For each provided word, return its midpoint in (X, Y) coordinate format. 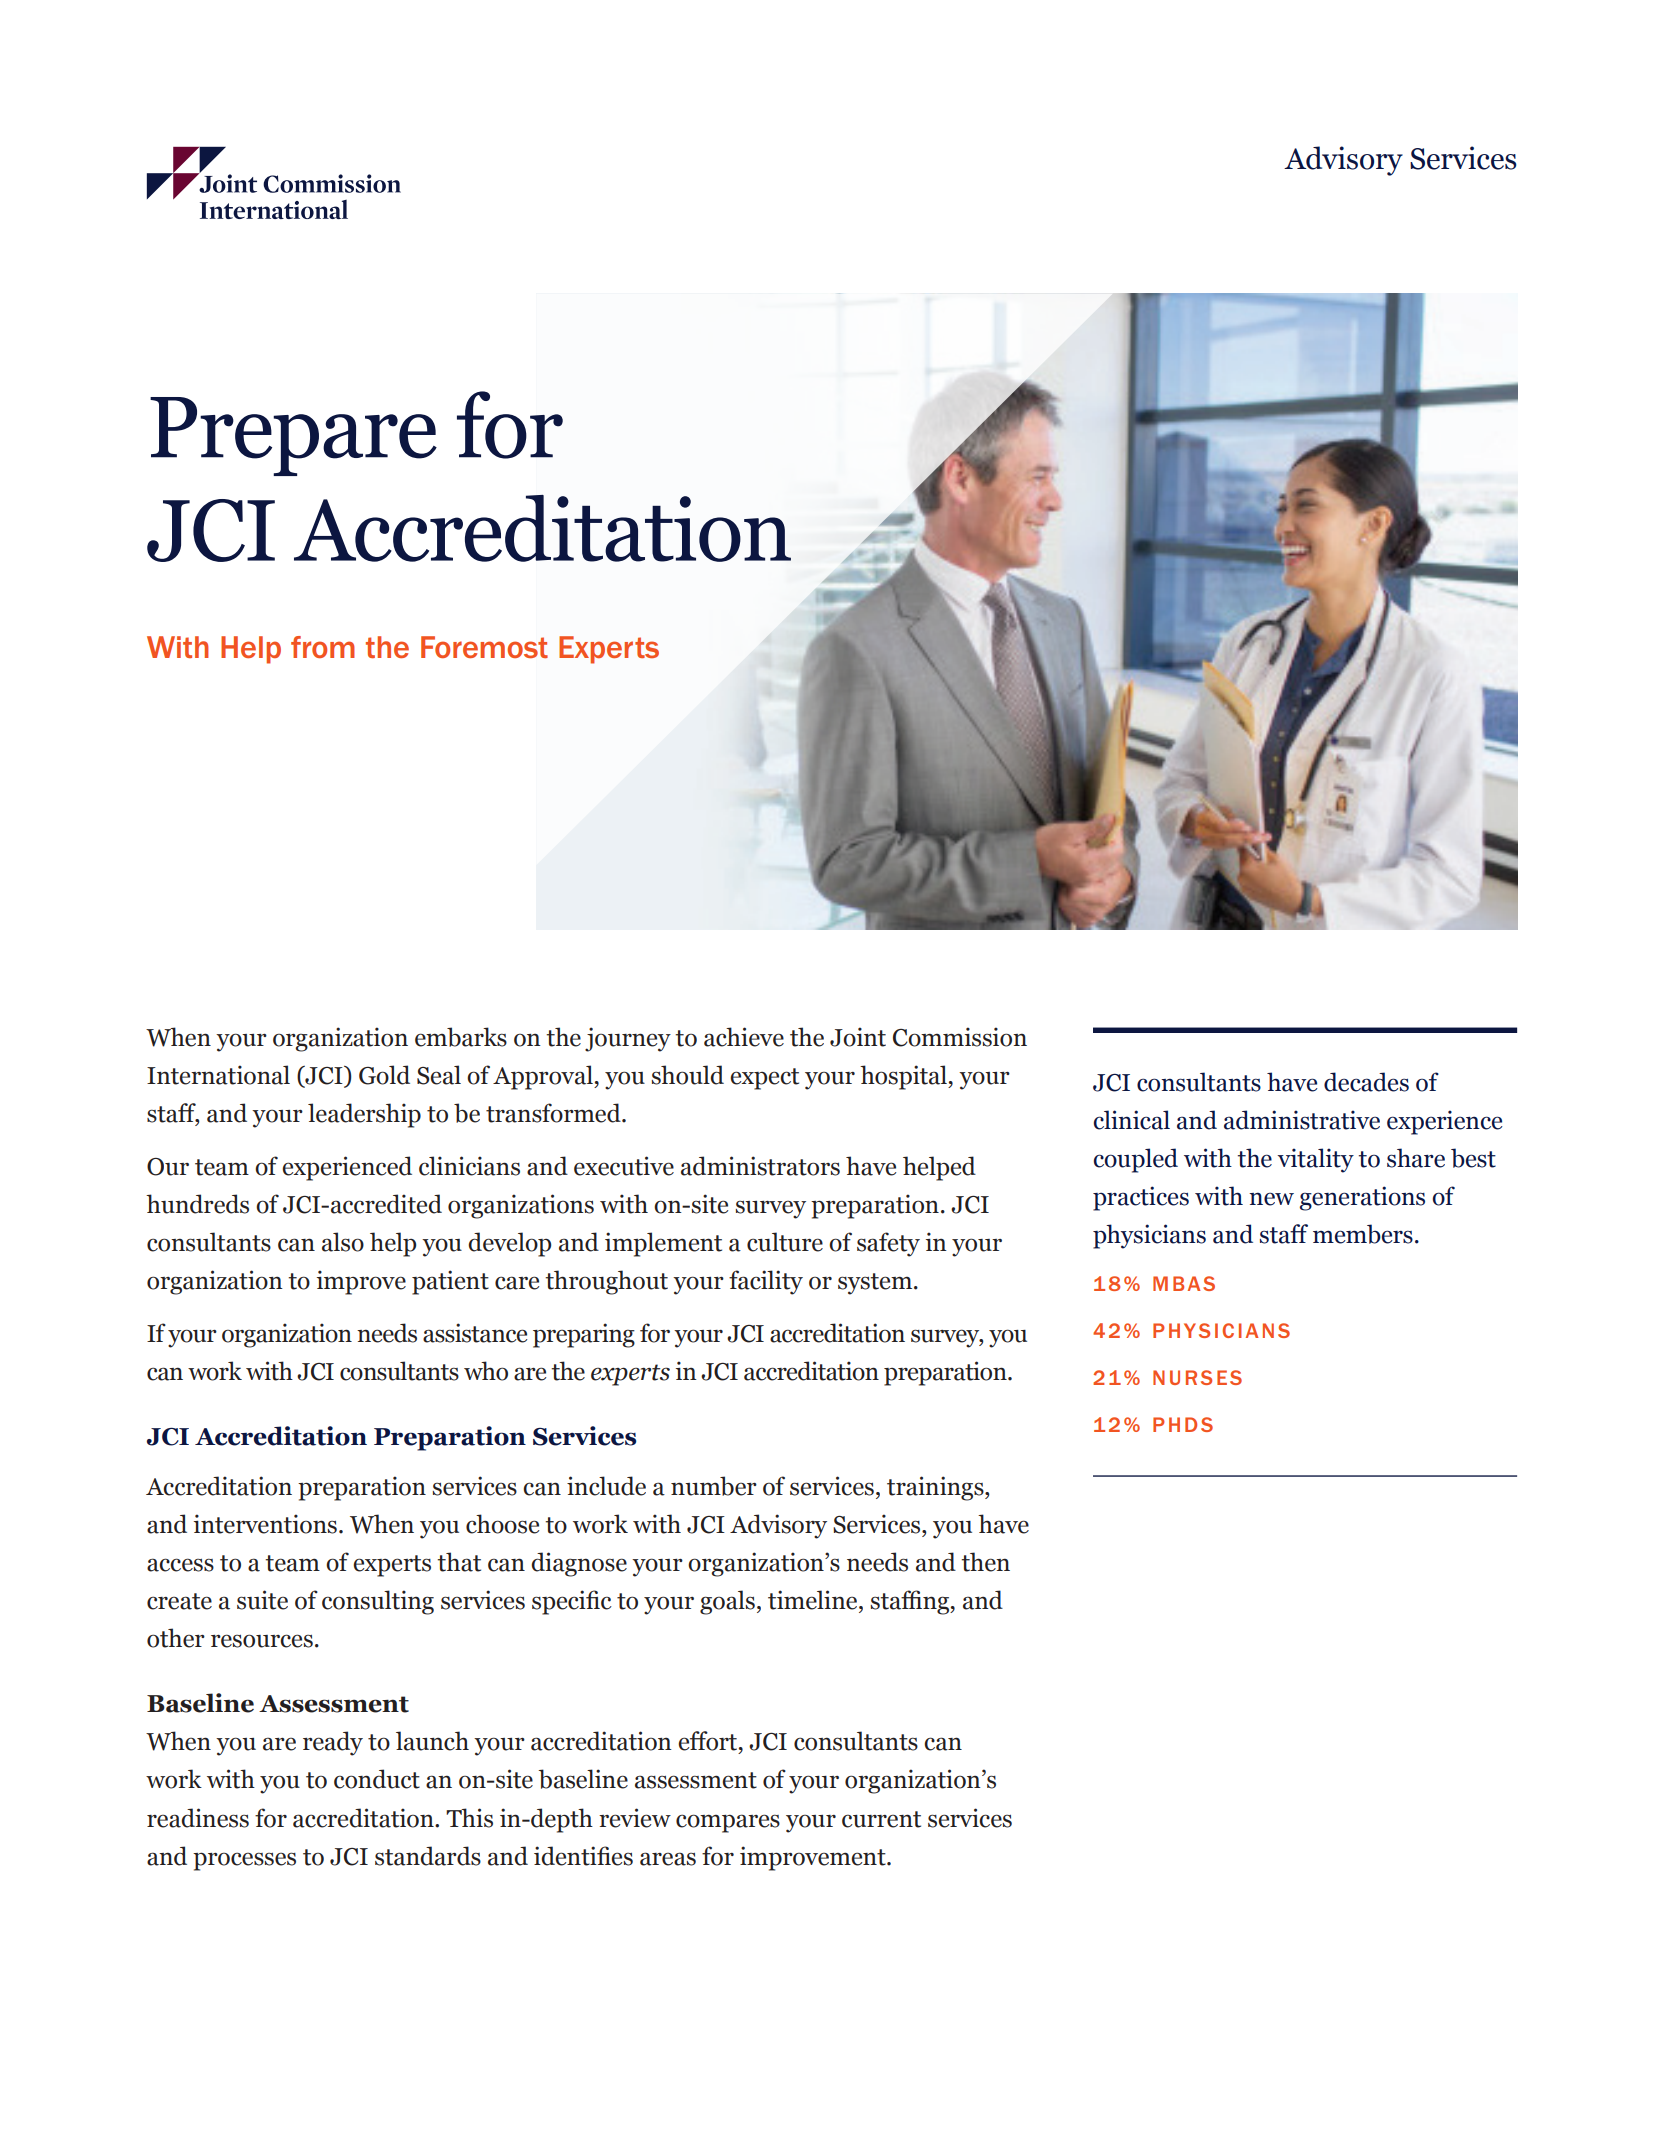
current (881, 1819)
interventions (265, 1524)
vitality (1315, 1160)
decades (1366, 1082)
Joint (858, 1037)
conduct (377, 1779)
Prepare (293, 436)
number (714, 1486)
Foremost (484, 647)
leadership (364, 1115)
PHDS (1183, 1424)
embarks (461, 1037)
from (323, 647)
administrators (760, 1166)
